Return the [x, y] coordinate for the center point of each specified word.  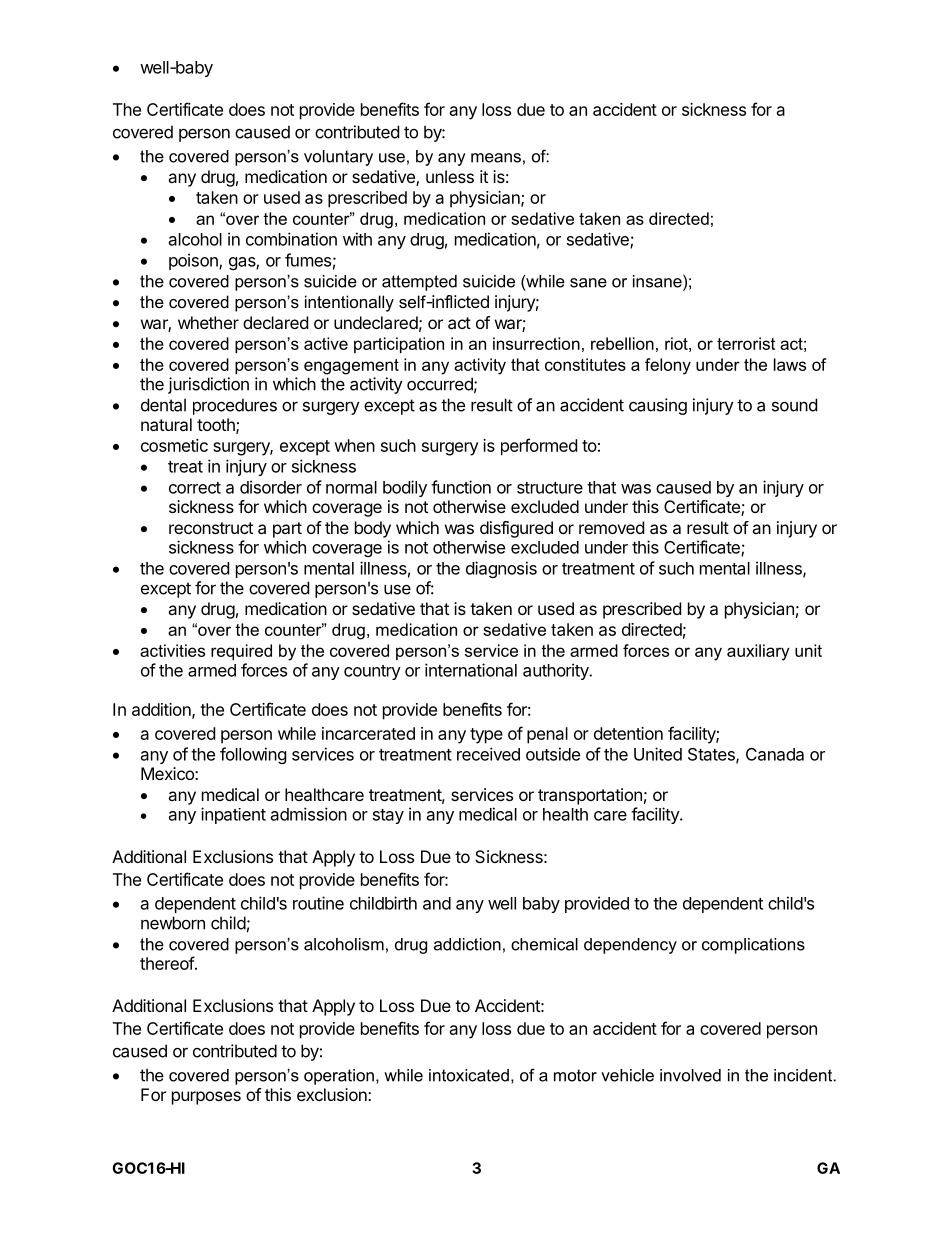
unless [450, 176]
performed [539, 447]
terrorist [746, 343]
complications [753, 946]
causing [658, 406]
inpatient [233, 815]
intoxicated [469, 1075]
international [471, 670]
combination [291, 239]
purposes [206, 1098]
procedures [235, 406]
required [241, 652]
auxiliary [758, 652]
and [437, 903]
